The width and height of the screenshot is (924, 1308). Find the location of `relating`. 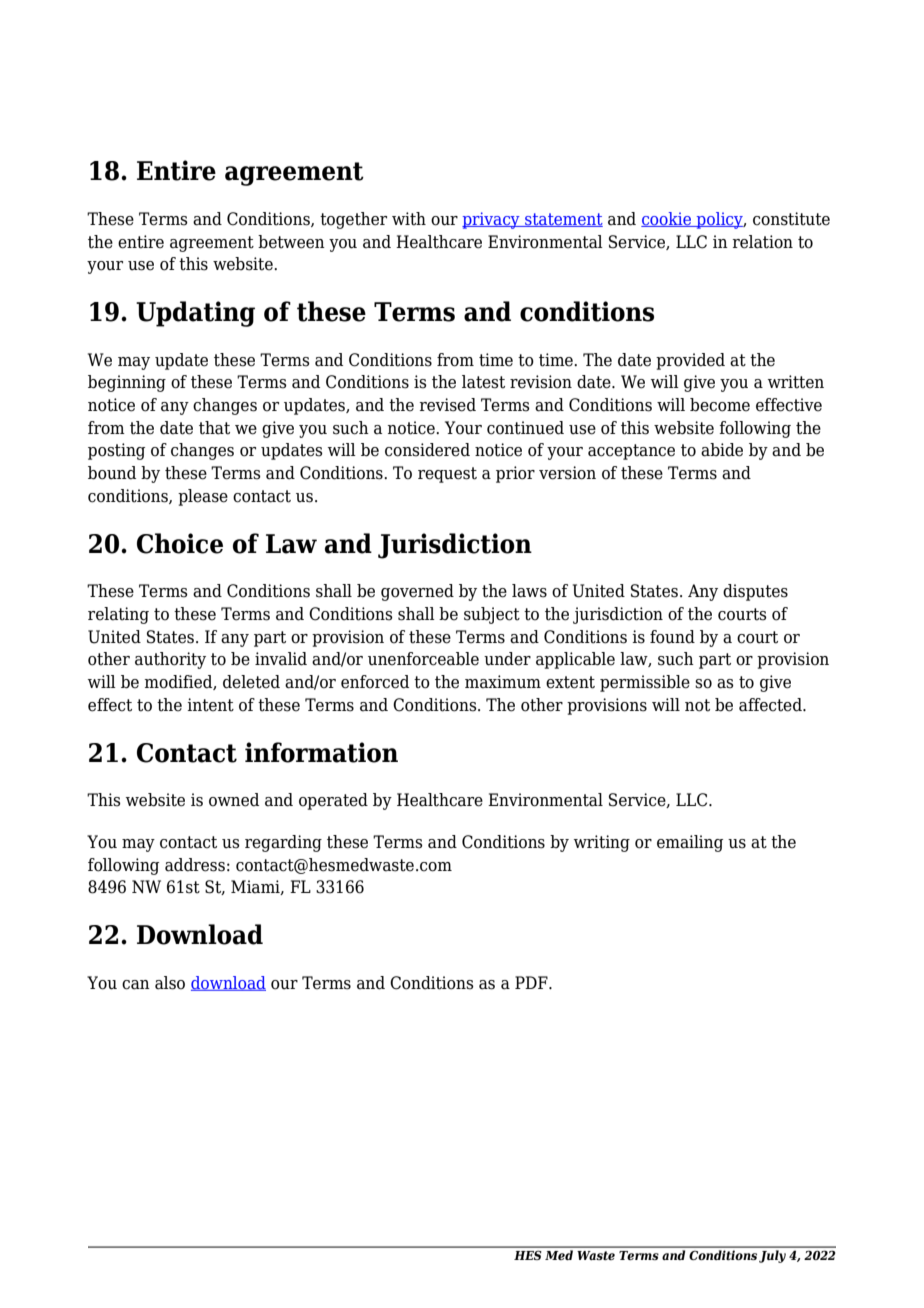

relating is located at coordinates (118, 615).
